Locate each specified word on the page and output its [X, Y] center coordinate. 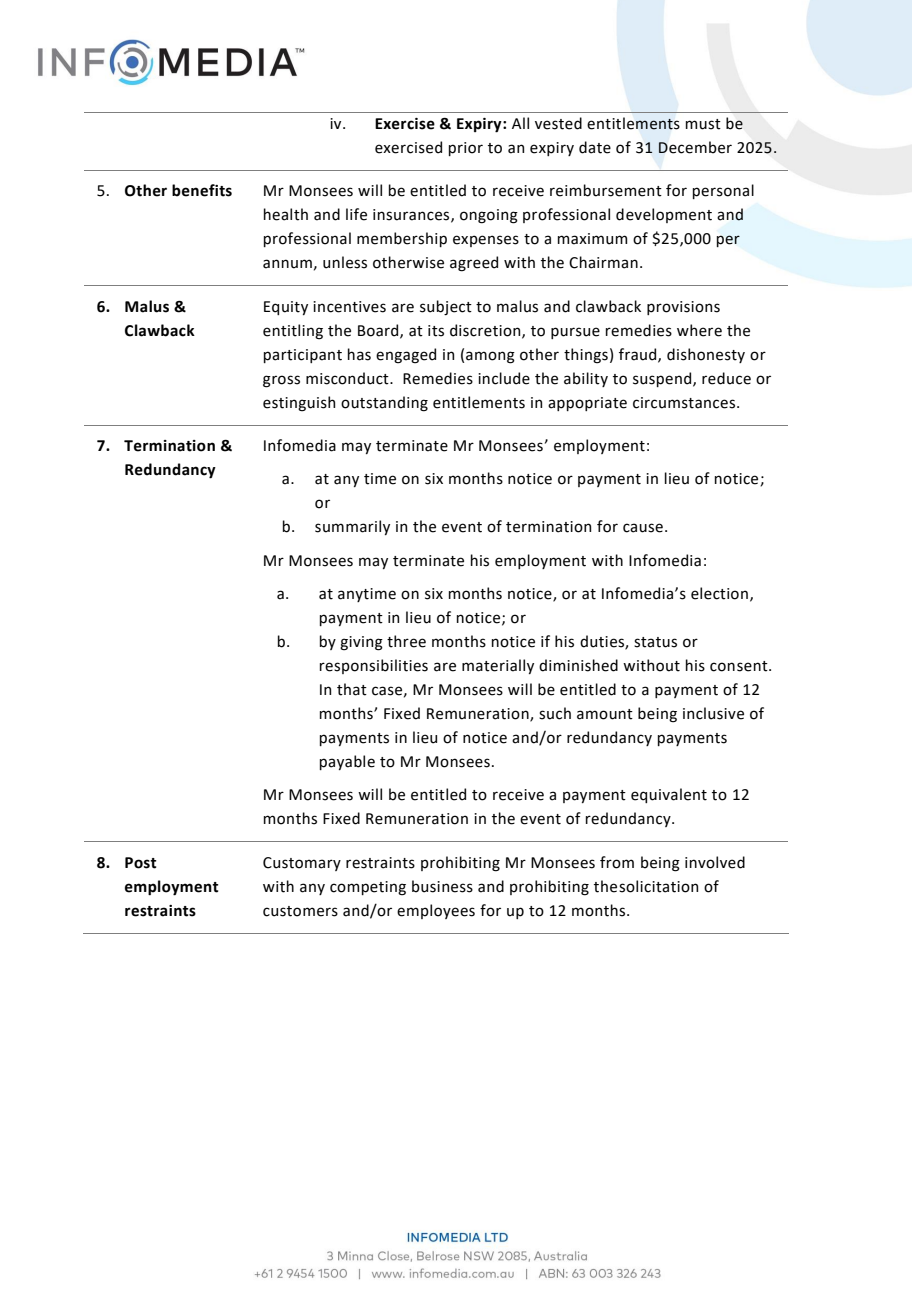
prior [466, 149]
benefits [202, 190]
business [442, 886]
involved [715, 862]
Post [140, 863]
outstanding [384, 404]
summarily [352, 527]
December [695, 147]
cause [643, 528]
